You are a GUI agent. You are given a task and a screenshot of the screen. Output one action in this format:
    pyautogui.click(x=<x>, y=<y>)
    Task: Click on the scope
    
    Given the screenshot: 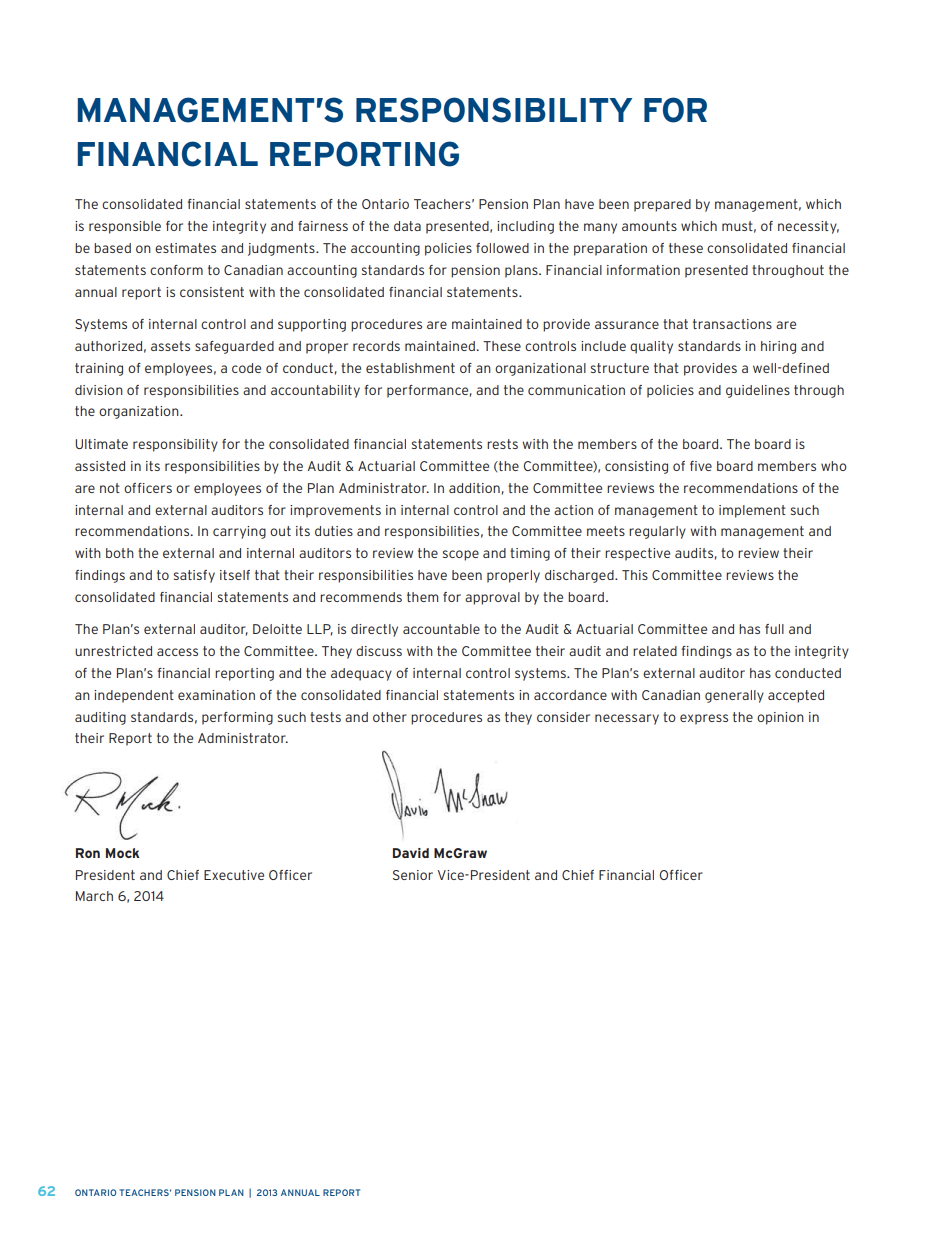 What is the action you would take?
    pyautogui.click(x=461, y=555)
